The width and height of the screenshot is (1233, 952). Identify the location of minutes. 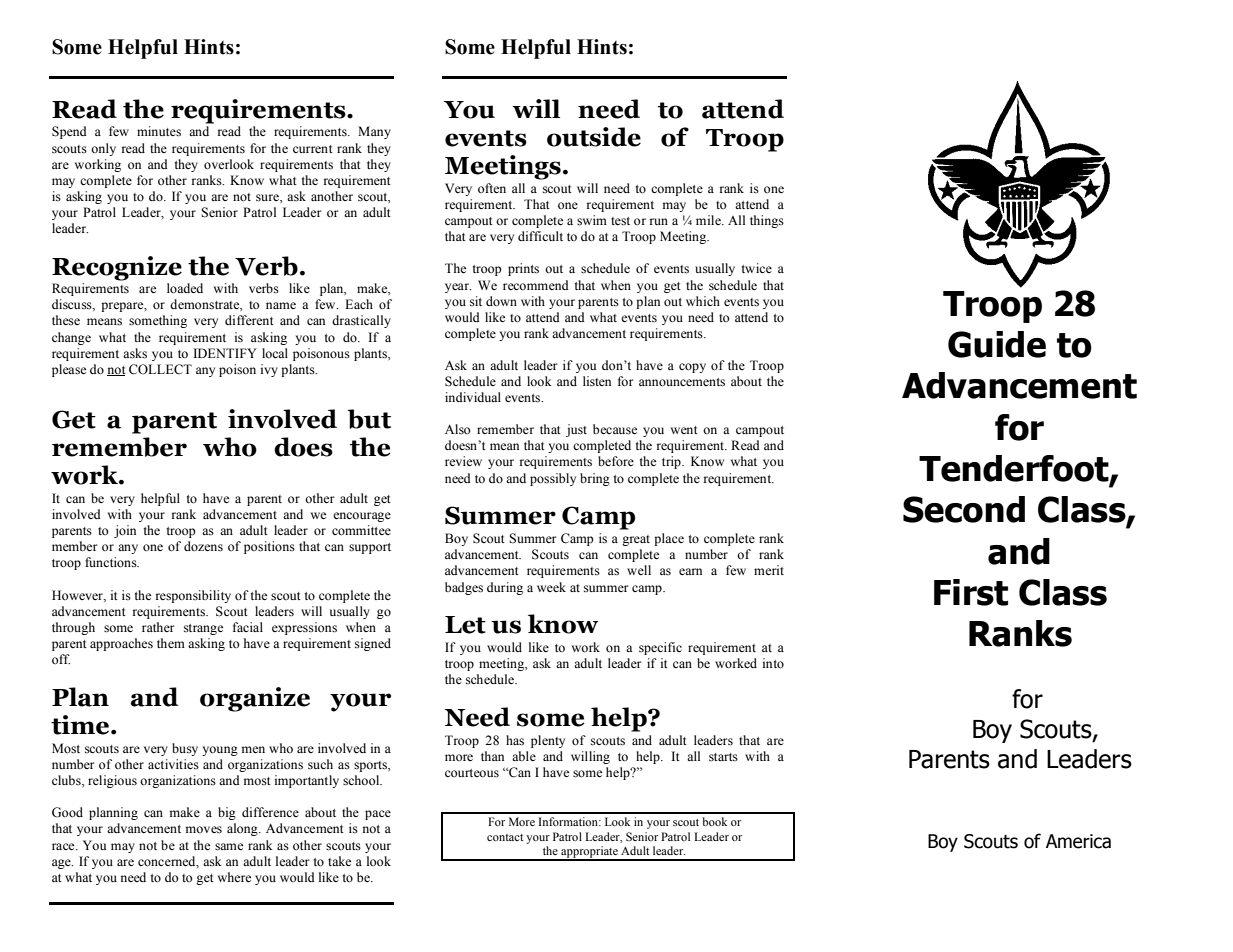
(159, 131).
